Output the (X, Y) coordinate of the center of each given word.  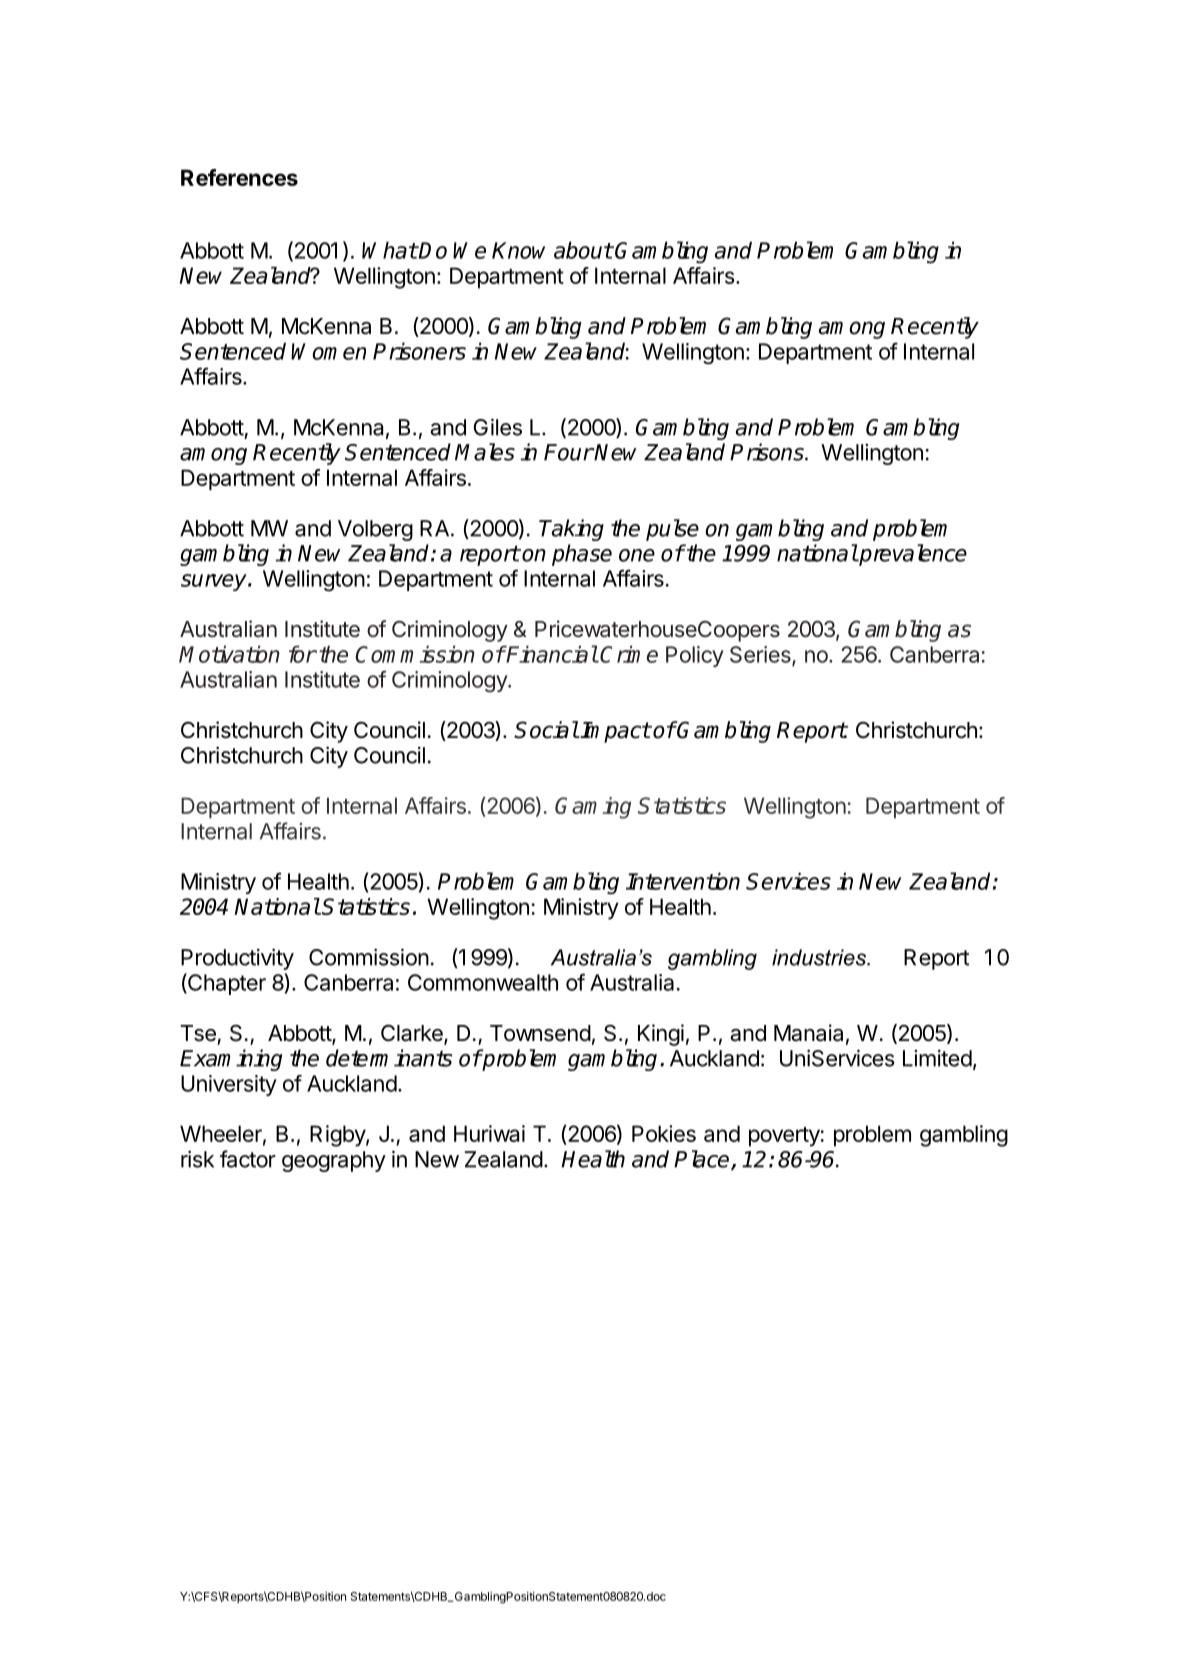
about (583, 250)
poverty (784, 1137)
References (239, 177)
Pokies (664, 1133)
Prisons (768, 452)
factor (248, 1159)
